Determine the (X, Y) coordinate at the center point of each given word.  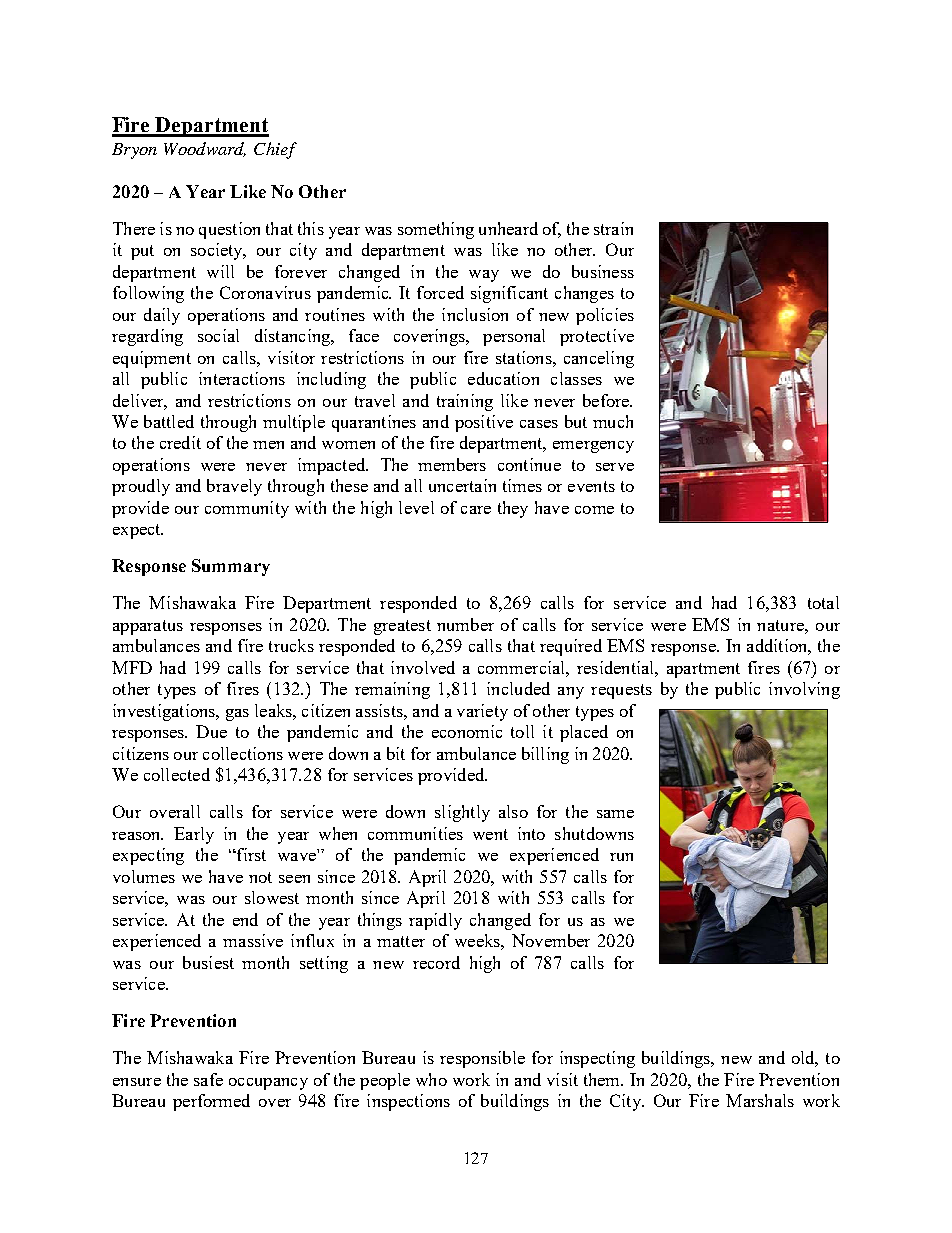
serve (615, 467)
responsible (482, 1059)
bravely (234, 487)
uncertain (462, 485)
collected (177, 774)
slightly (462, 813)
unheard (508, 228)
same (615, 814)
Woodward (205, 149)
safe (208, 1079)
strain (613, 228)
